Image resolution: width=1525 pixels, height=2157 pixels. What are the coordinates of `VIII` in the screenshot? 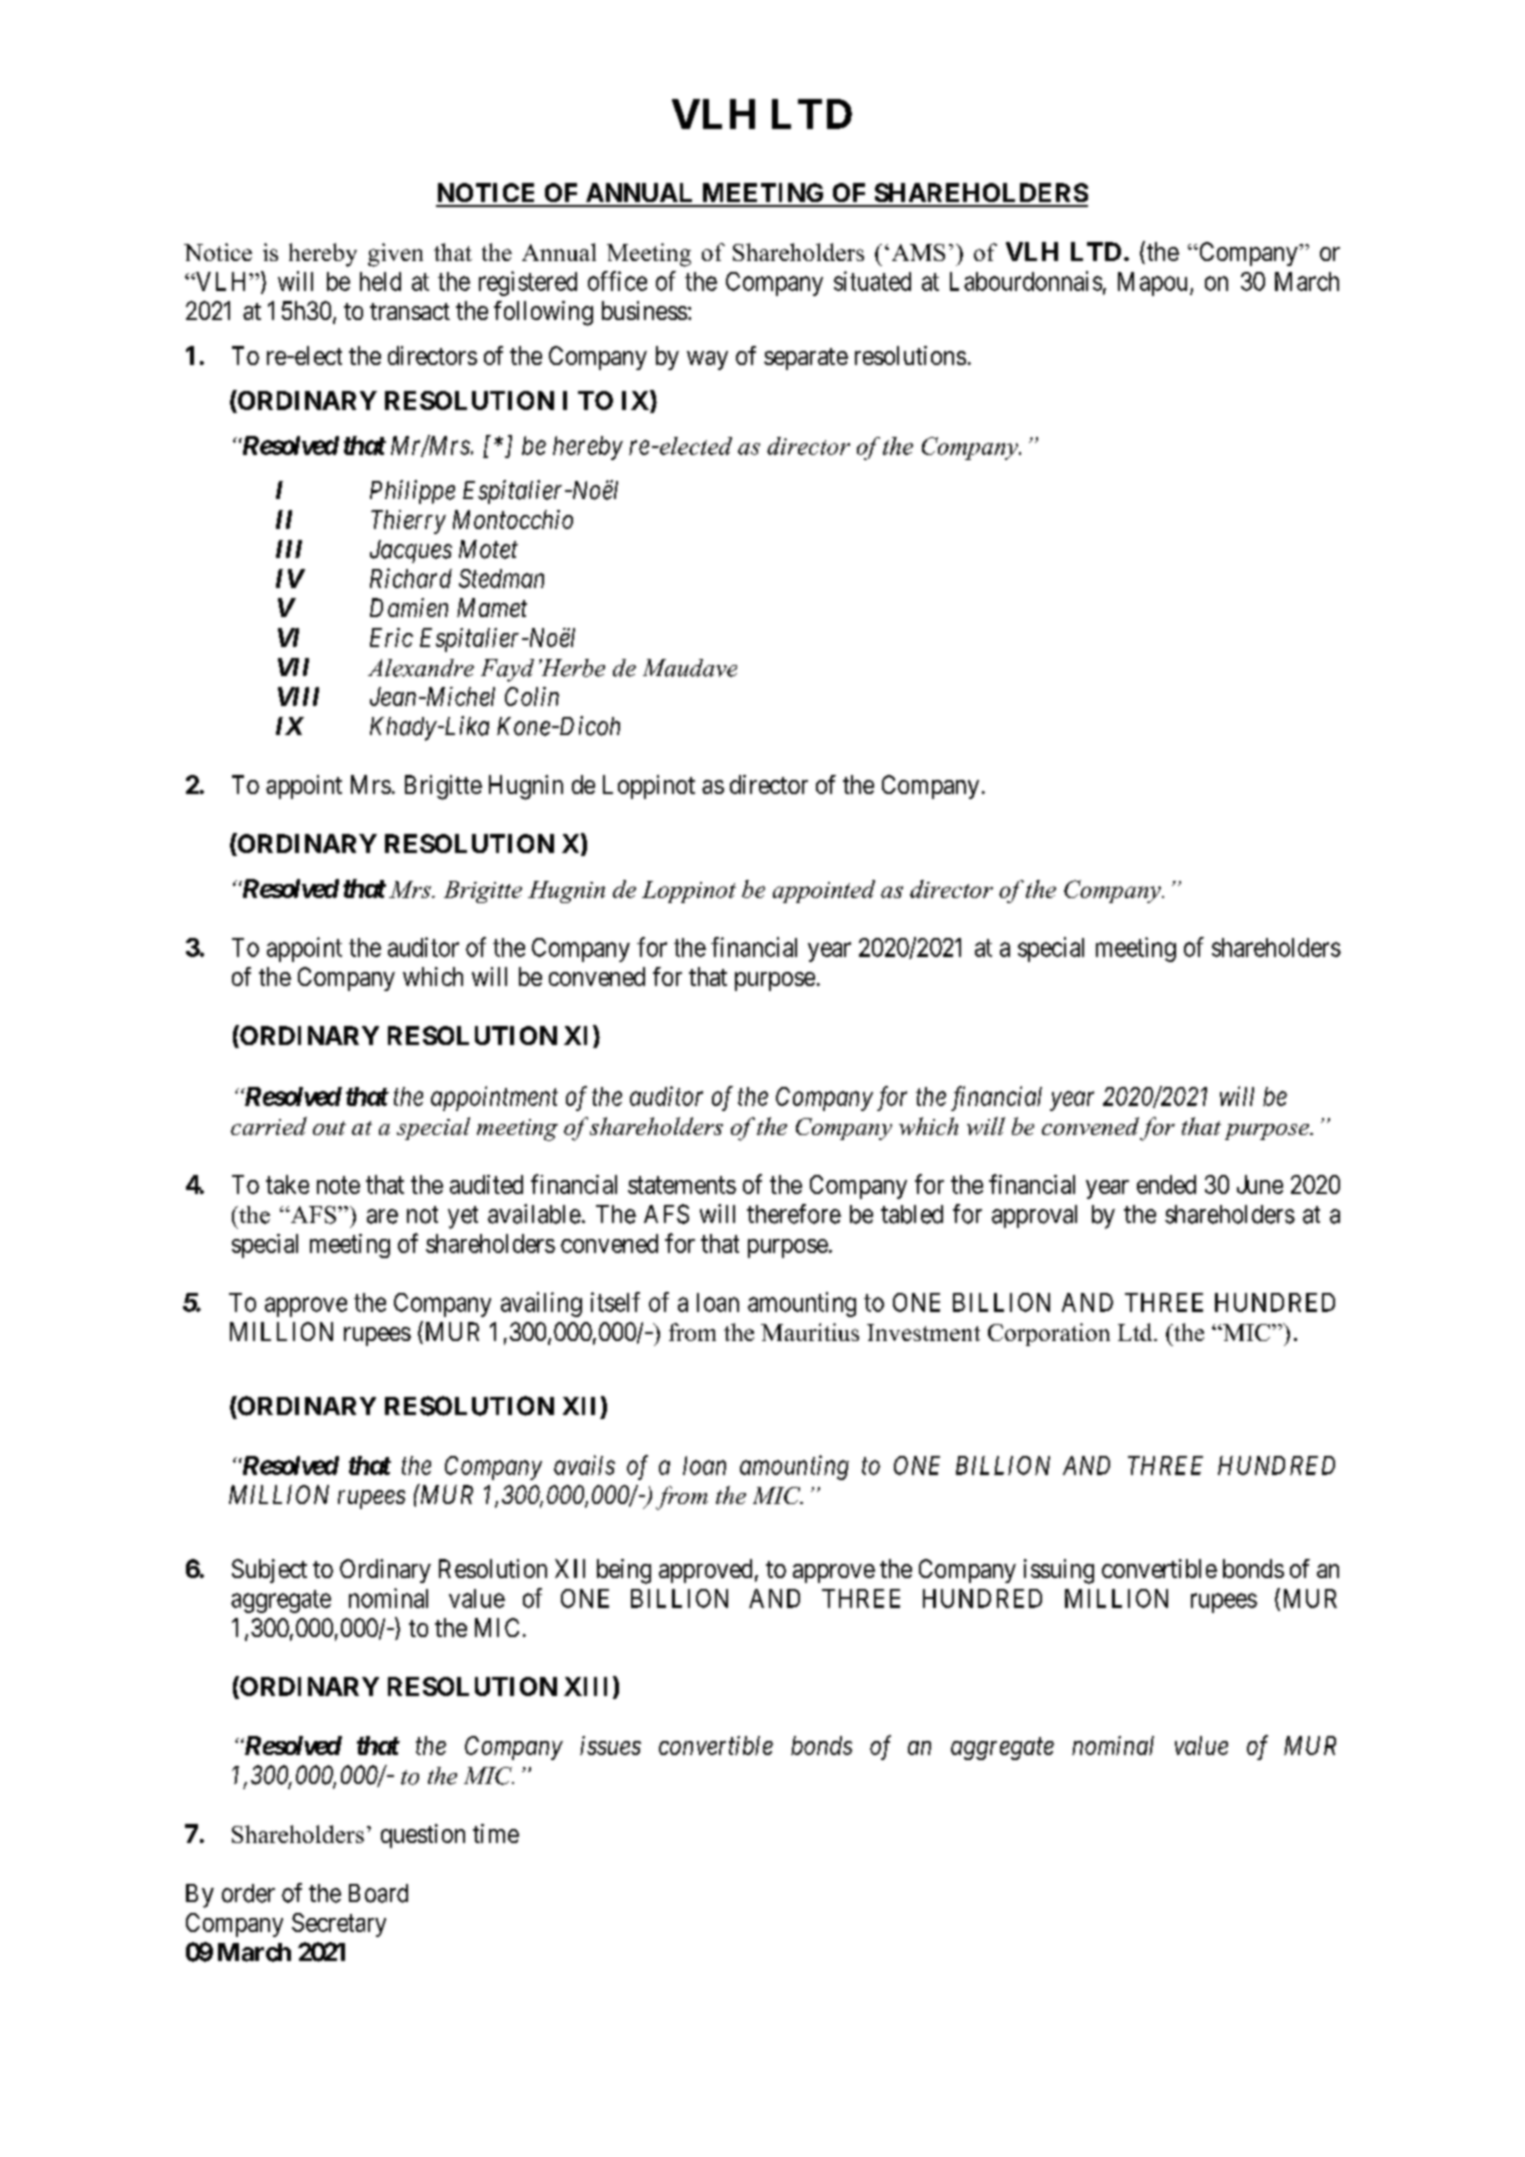 It's located at (298, 696).
